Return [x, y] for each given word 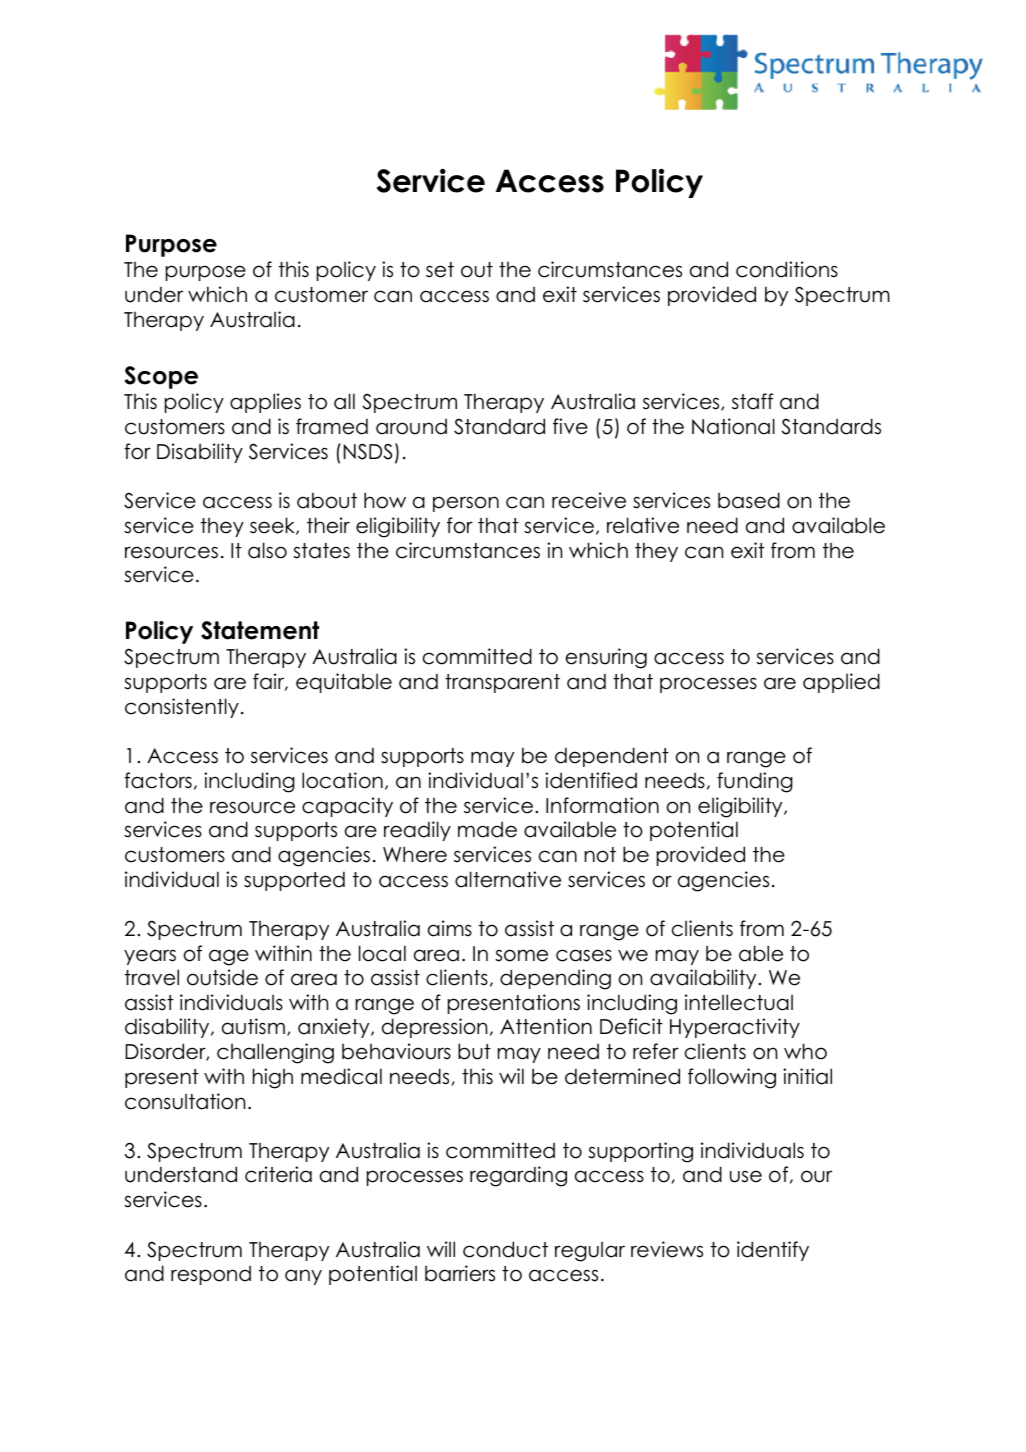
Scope [161, 377]
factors [158, 780]
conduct [505, 1249]
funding [755, 782]
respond [211, 1275]
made [487, 829]
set [440, 270]
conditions [787, 269]
